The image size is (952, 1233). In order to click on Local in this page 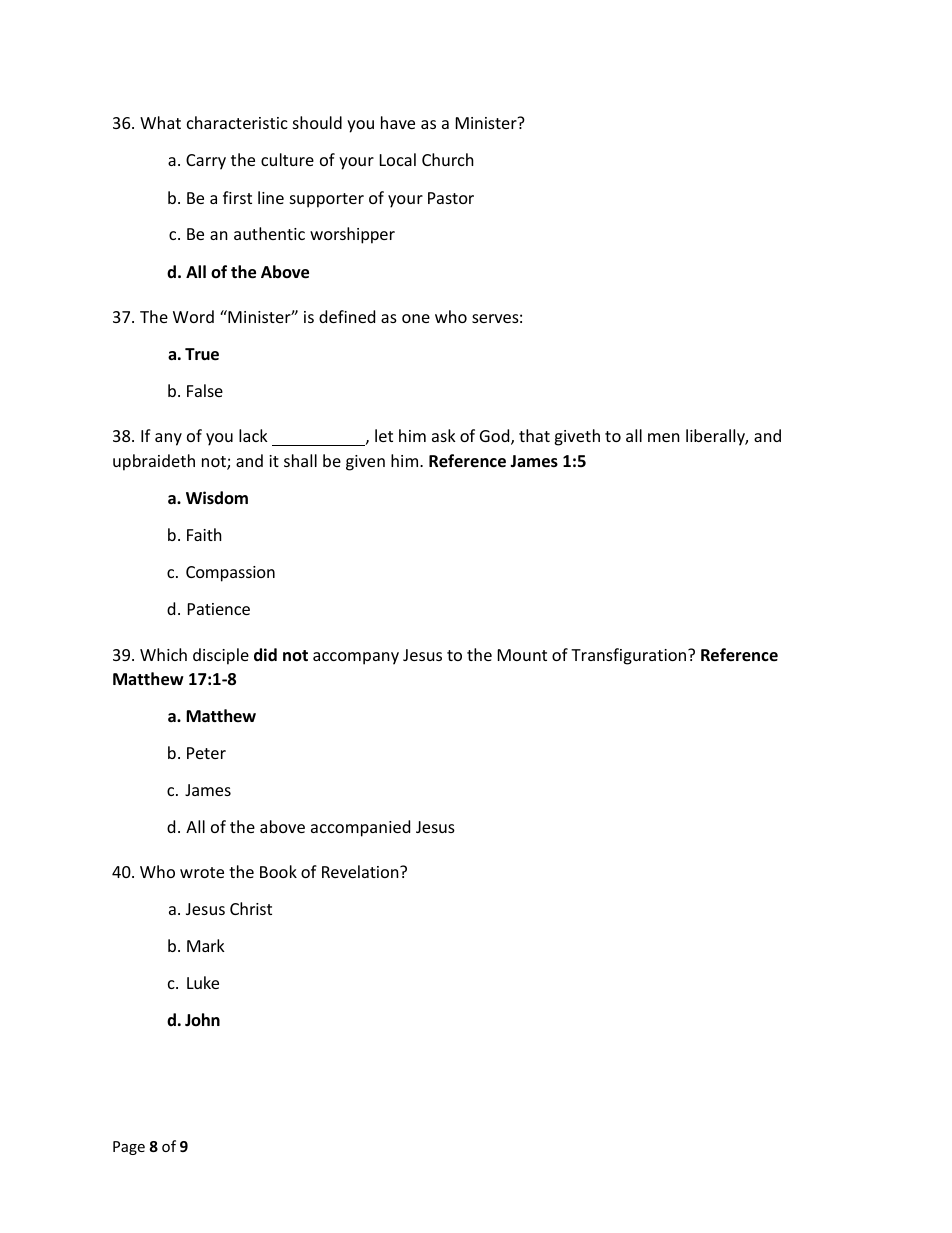, I will do `click(398, 159)`.
